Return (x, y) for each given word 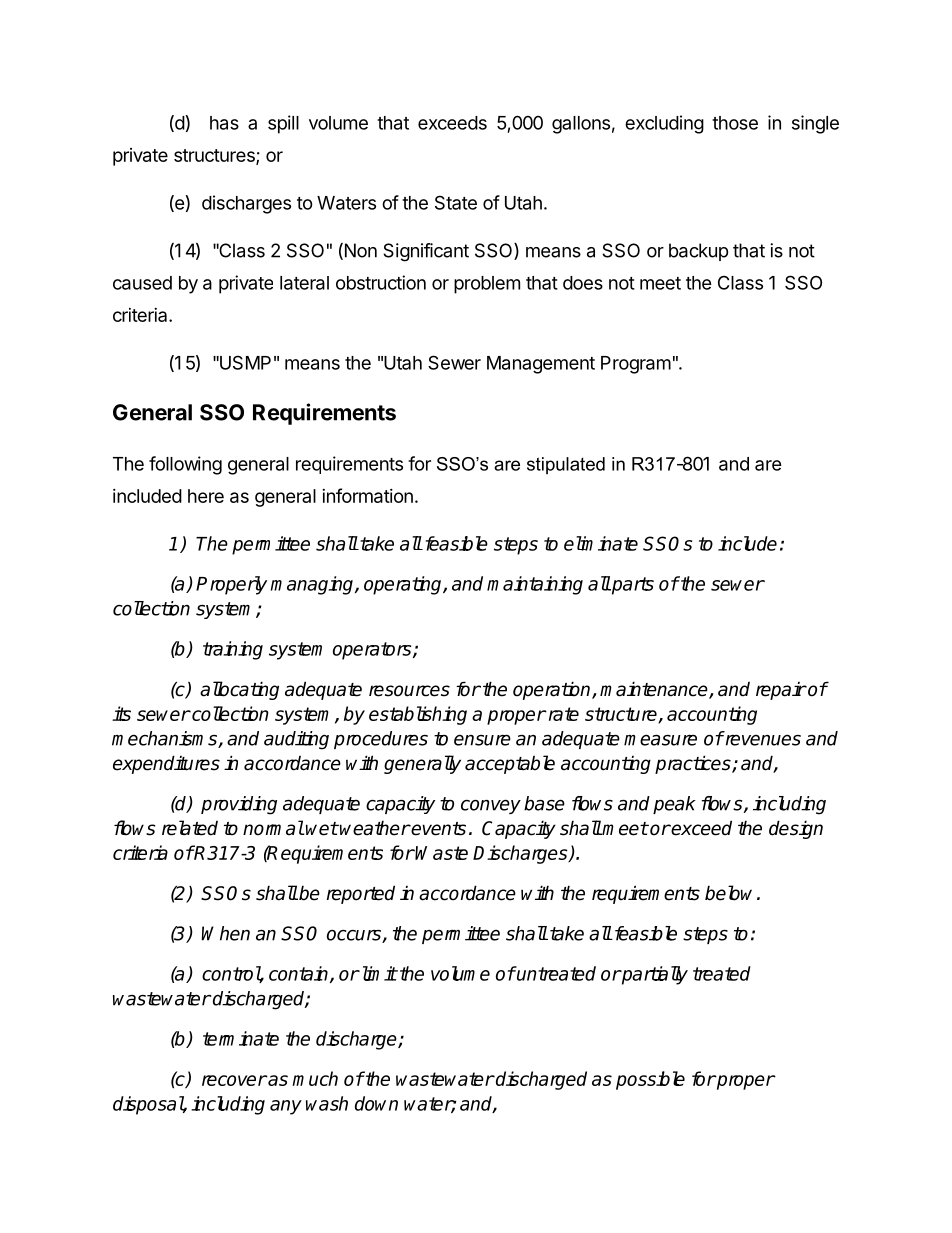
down (376, 1103)
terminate (241, 1038)
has (224, 123)
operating (404, 585)
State (456, 202)
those (735, 123)
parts (632, 586)
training (233, 650)
